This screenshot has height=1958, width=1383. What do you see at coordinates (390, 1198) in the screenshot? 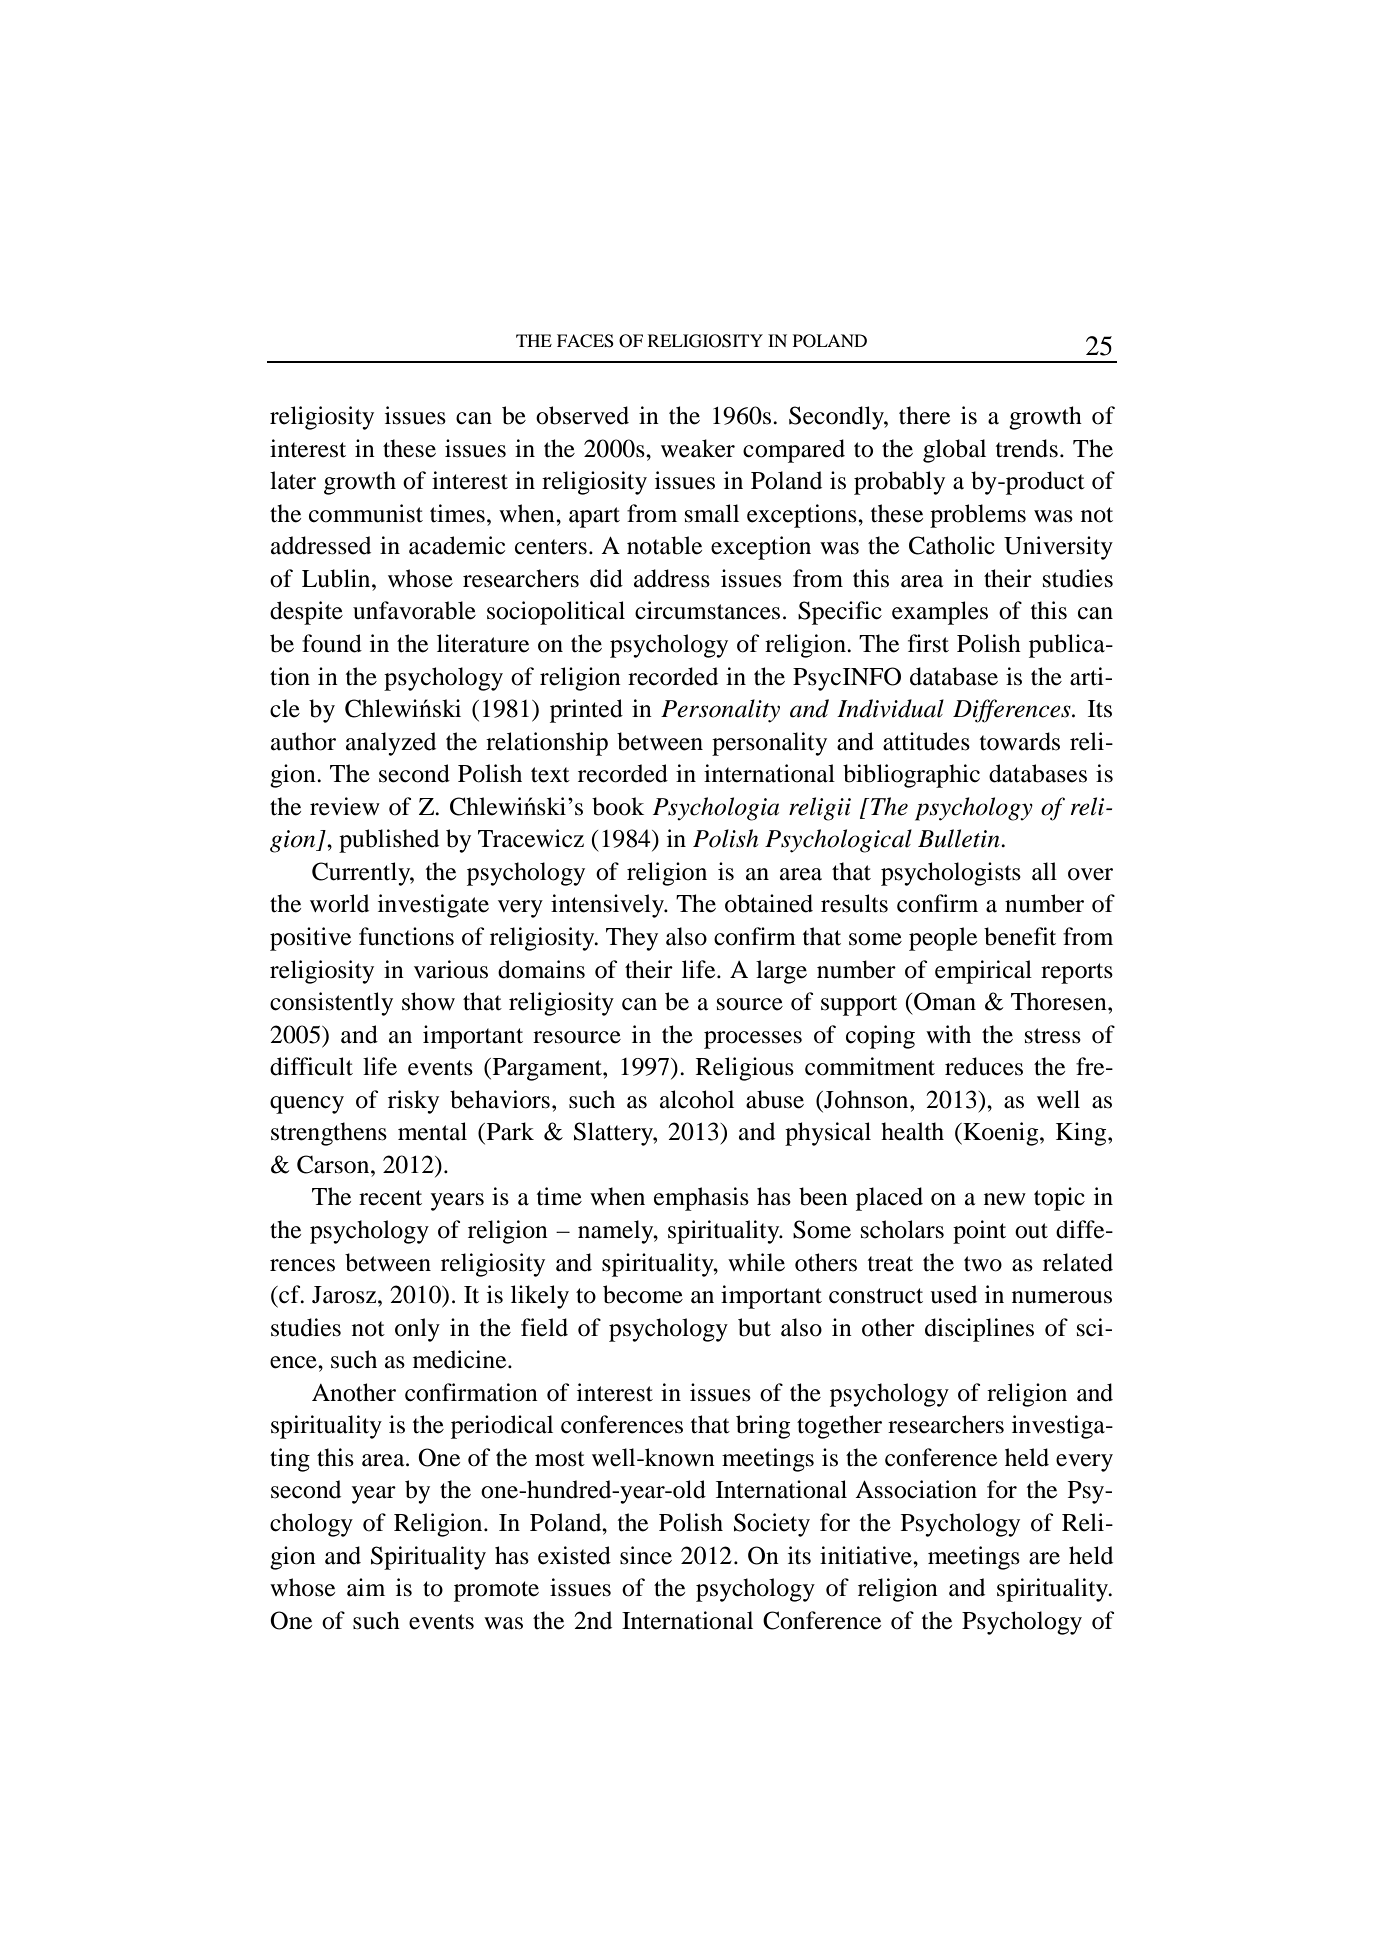
I see `recent` at bounding box center [390, 1198].
